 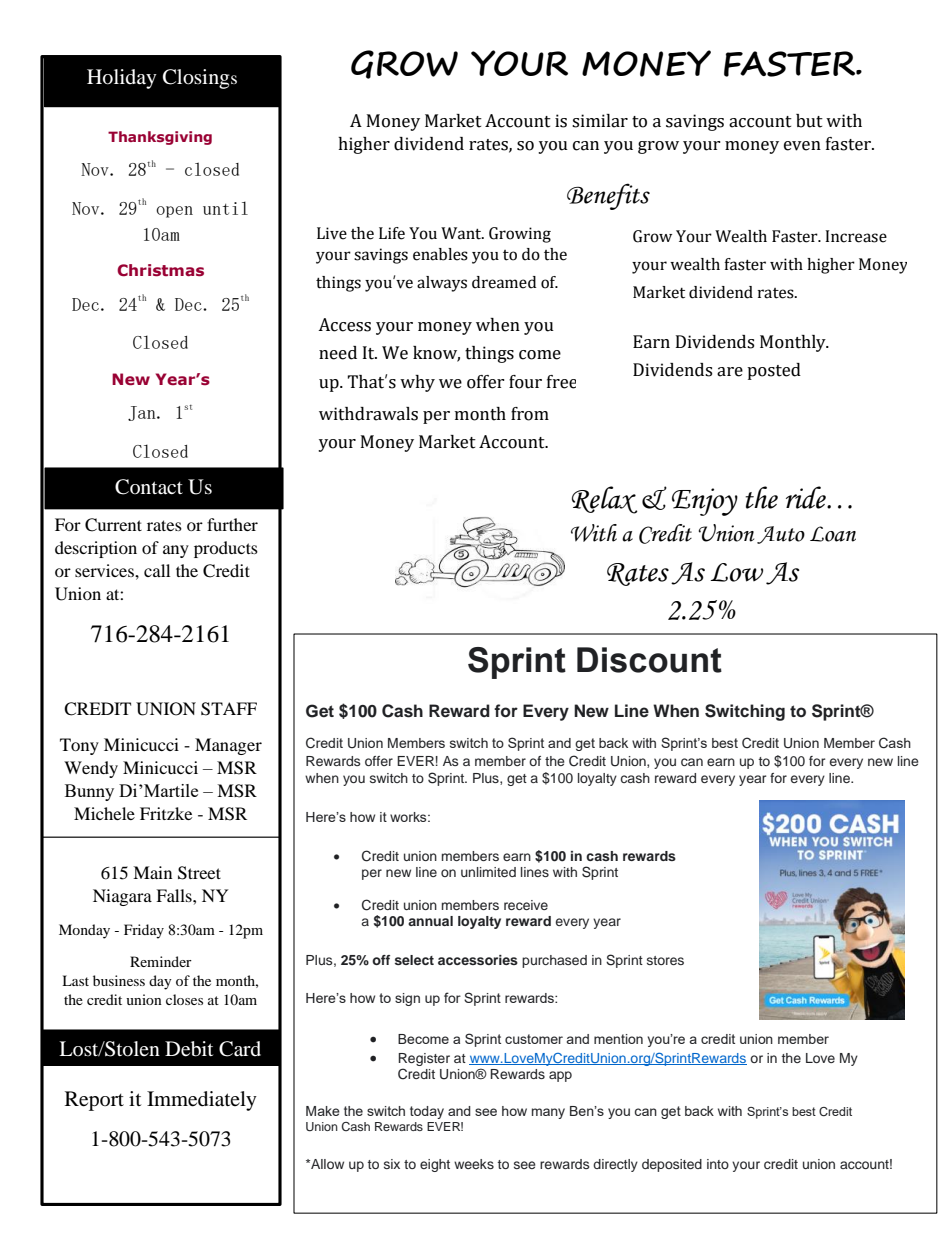 I want to click on similar, so click(x=600, y=121).
